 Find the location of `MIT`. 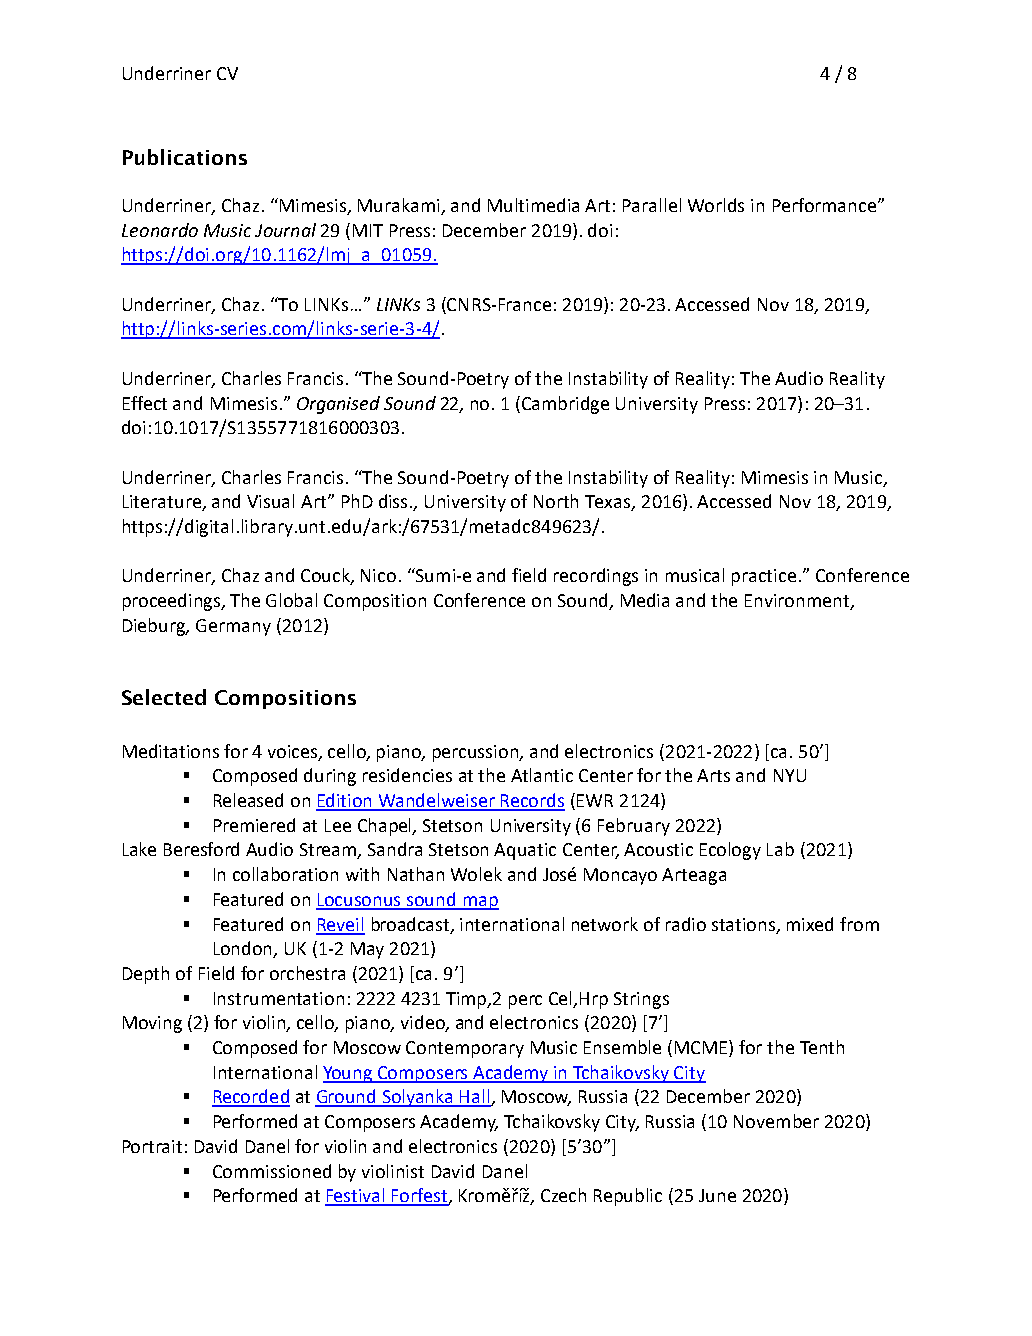

MIT is located at coordinates (368, 230).
